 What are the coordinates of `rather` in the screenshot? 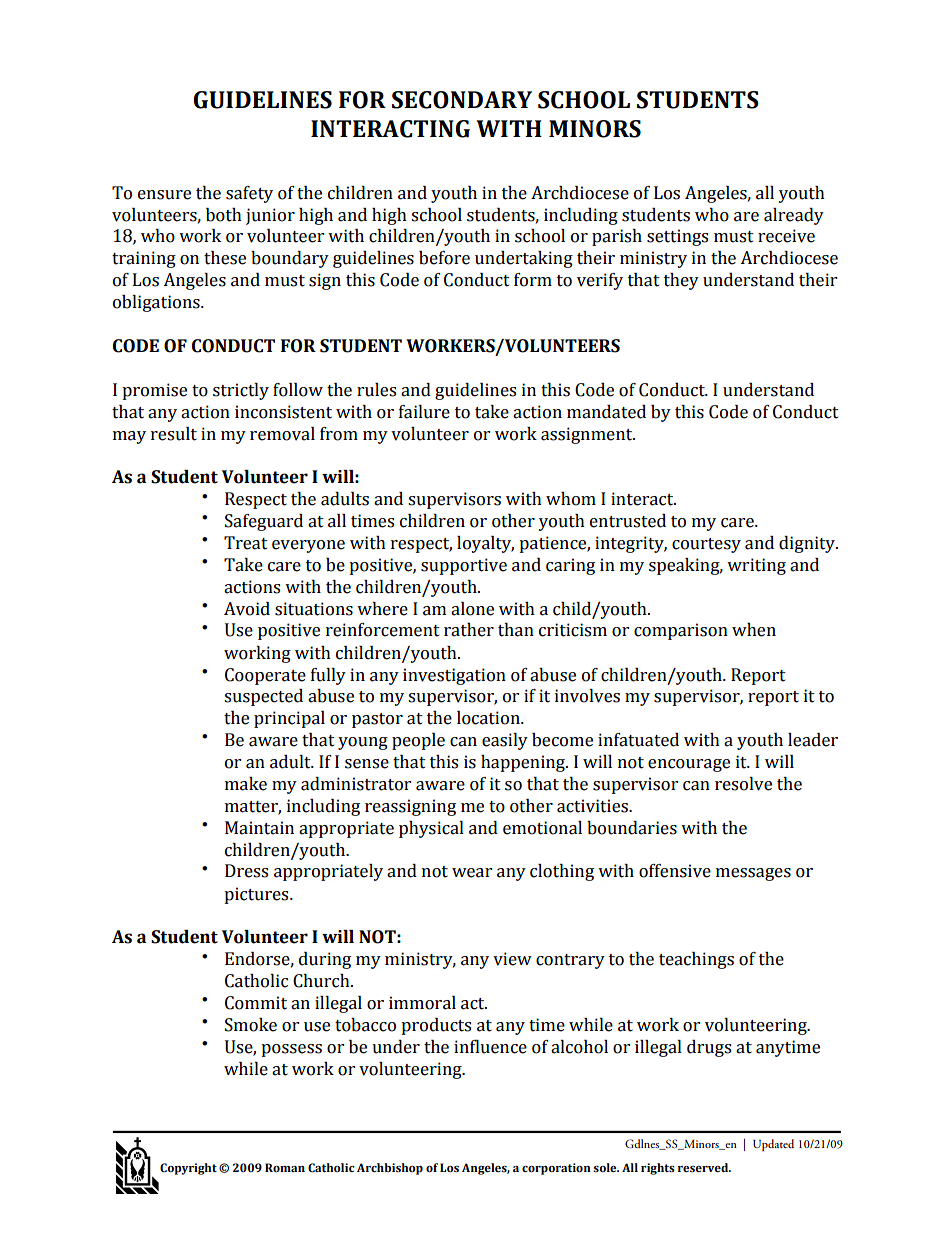 It's located at (469, 630).
